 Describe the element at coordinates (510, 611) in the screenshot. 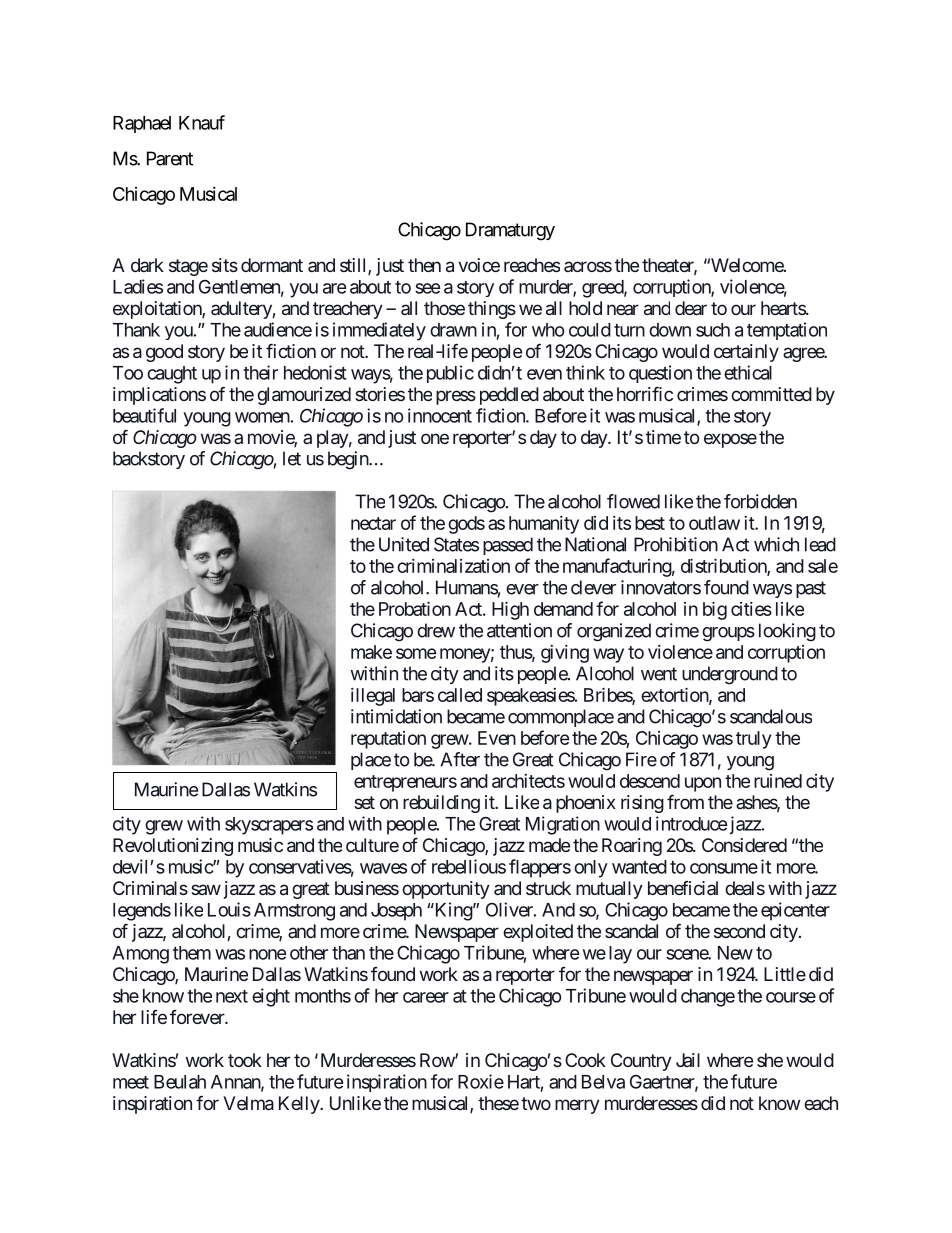

I see `High` at that location.
